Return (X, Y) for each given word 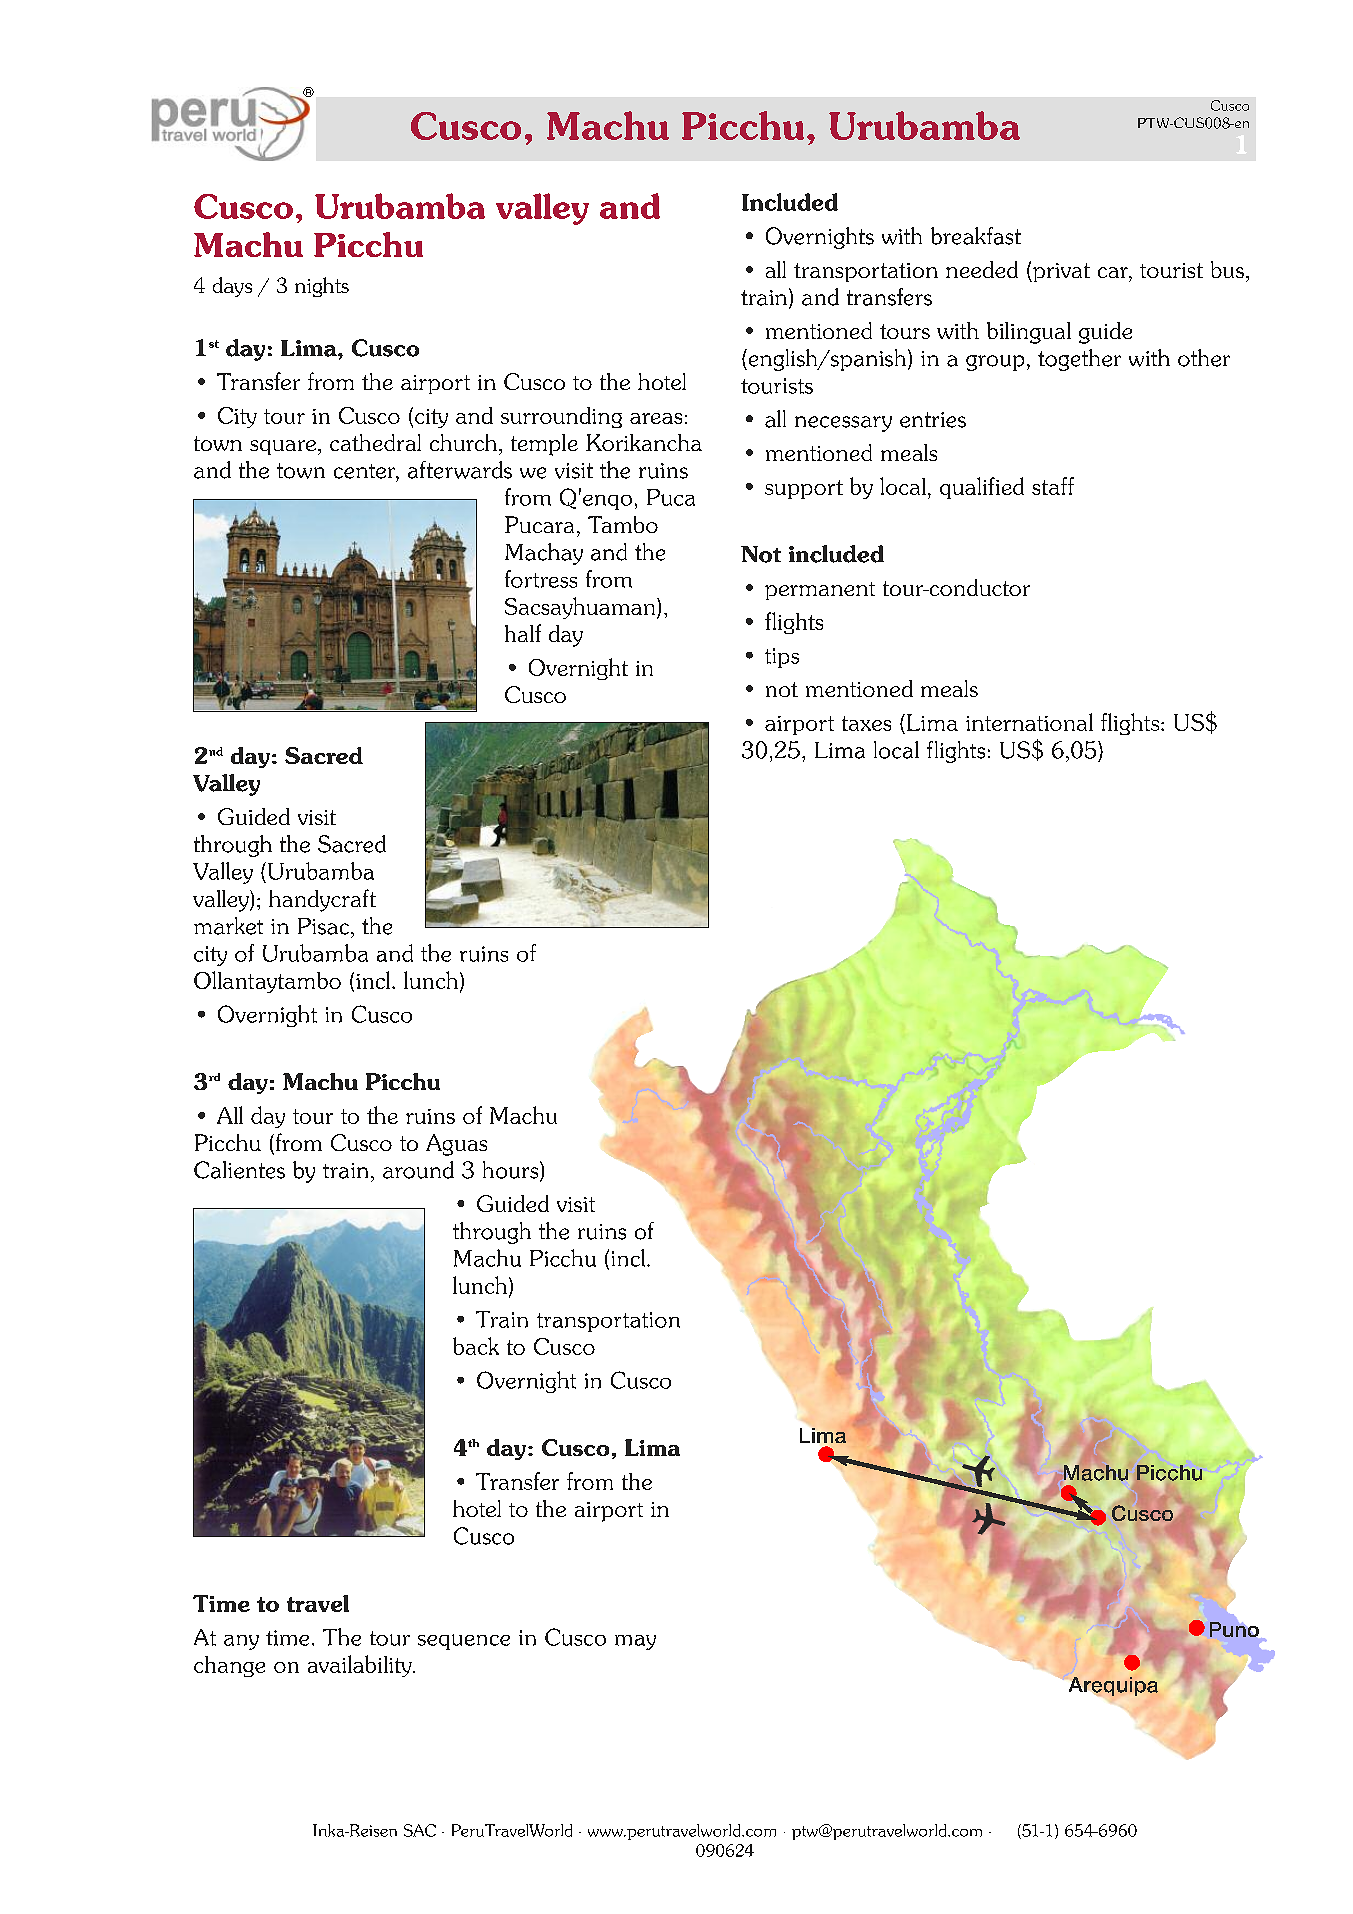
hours (512, 1171)
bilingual (1029, 333)
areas (656, 418)
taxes (866, 723)
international (1029, 722)
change (229, 1666)
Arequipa (1113, 1686)
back (476, 1346)
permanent (820, 591)
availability (361, 1666)
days (232, 287)
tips (782, 658)
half (523, 633)
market (228, 926)
